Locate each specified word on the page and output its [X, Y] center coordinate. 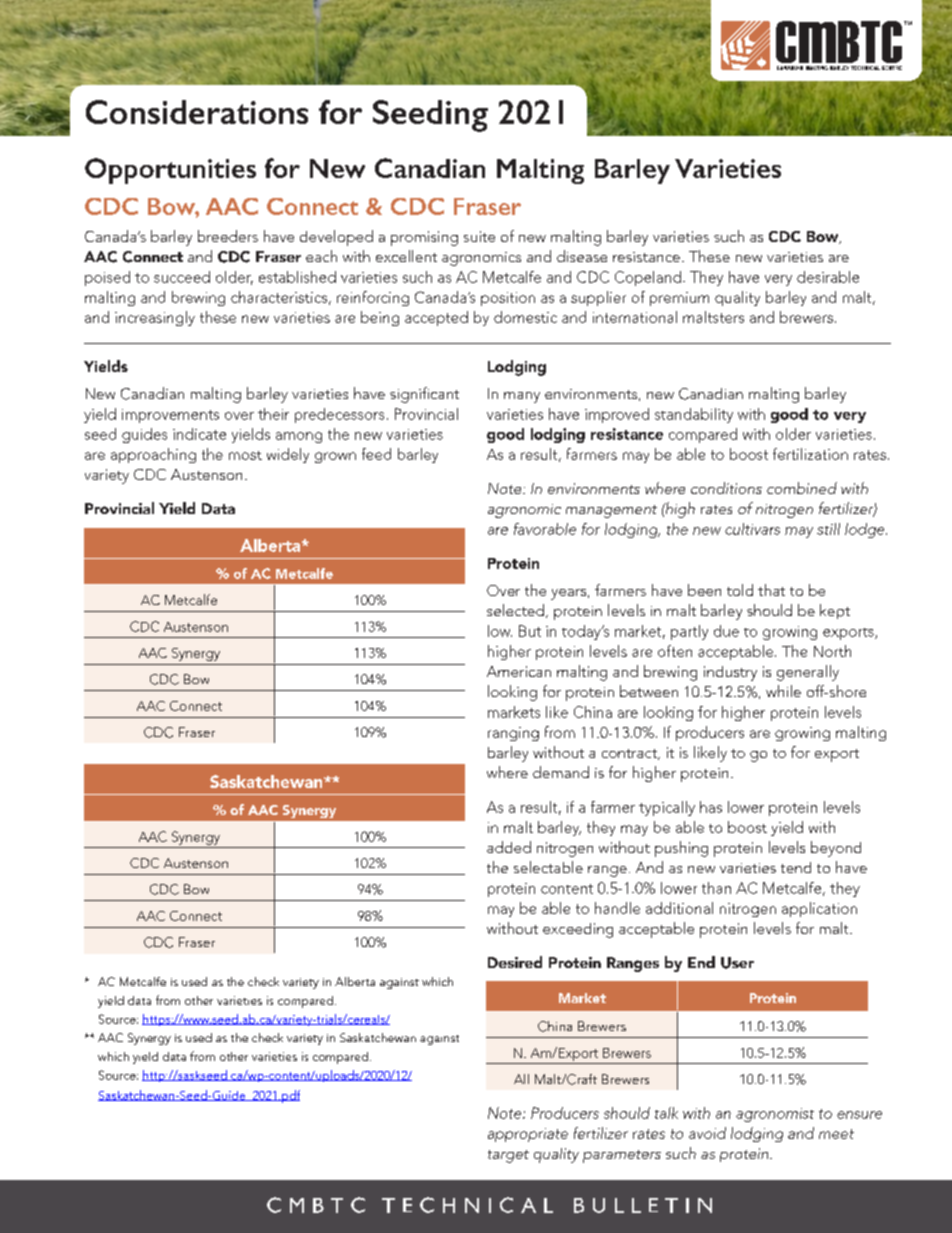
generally [808, 673]
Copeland [648, 278]
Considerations [197, 112]
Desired [515, 962]
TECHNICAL [467, 1205]
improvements [170, 416]
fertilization [810, 454]
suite [479, 236]
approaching [153, 455]
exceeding [578, 930]
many [522, 397]
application [819, 909]
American [519, 671]
